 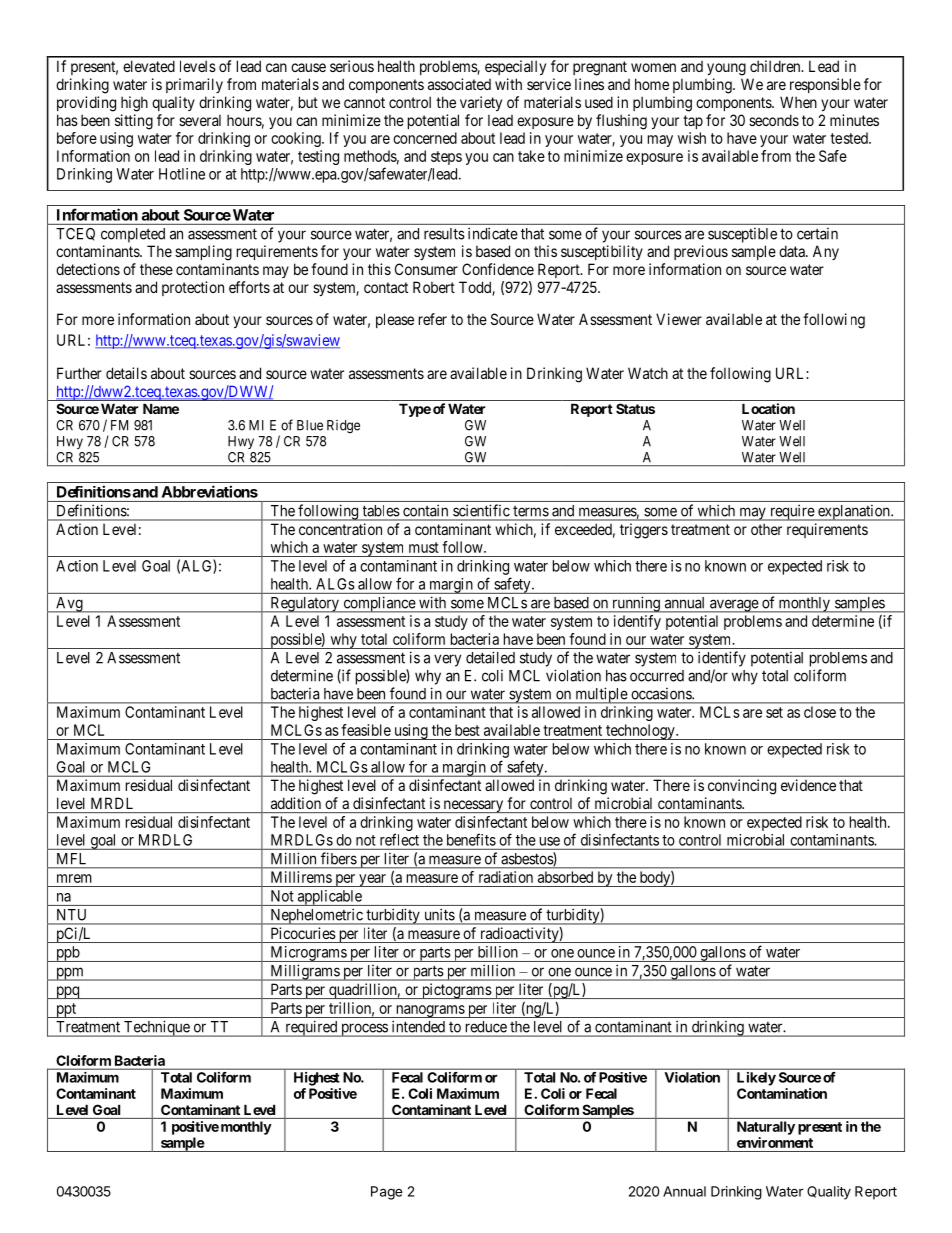 I want to click on variety, so click(x=481, y=103).
